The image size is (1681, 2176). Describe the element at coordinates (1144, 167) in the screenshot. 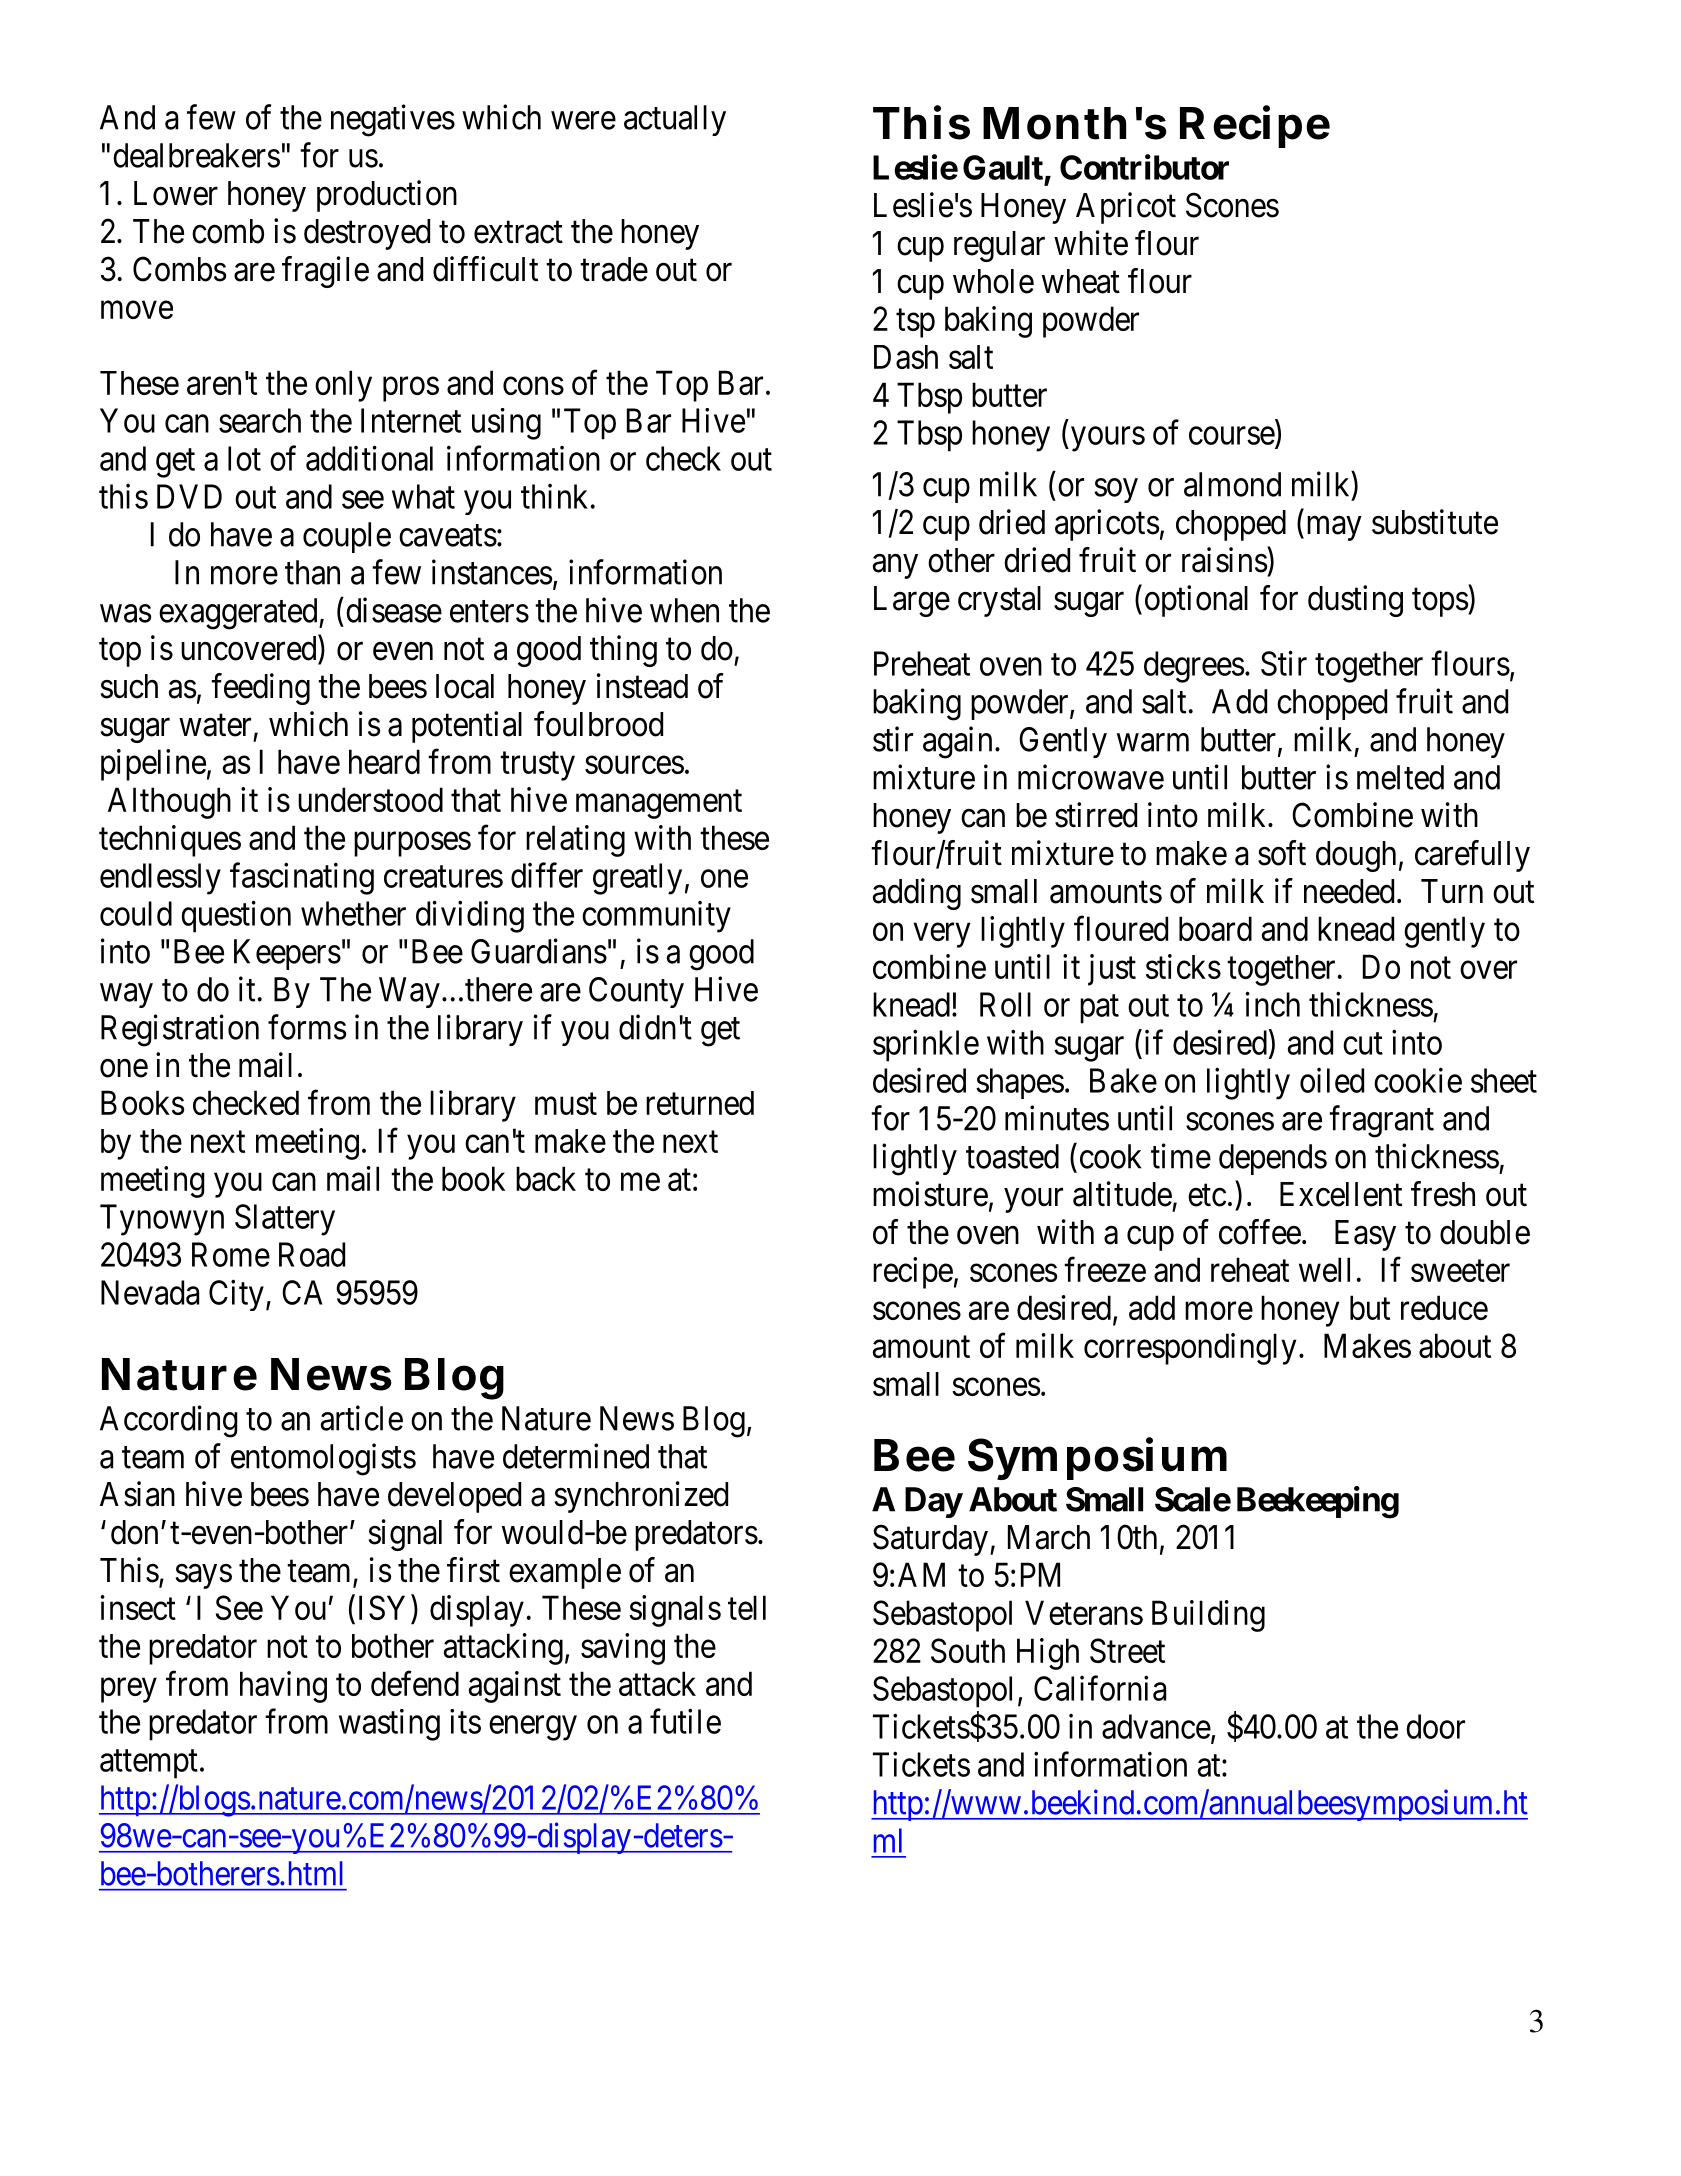

I see `Contributor` at that location.
